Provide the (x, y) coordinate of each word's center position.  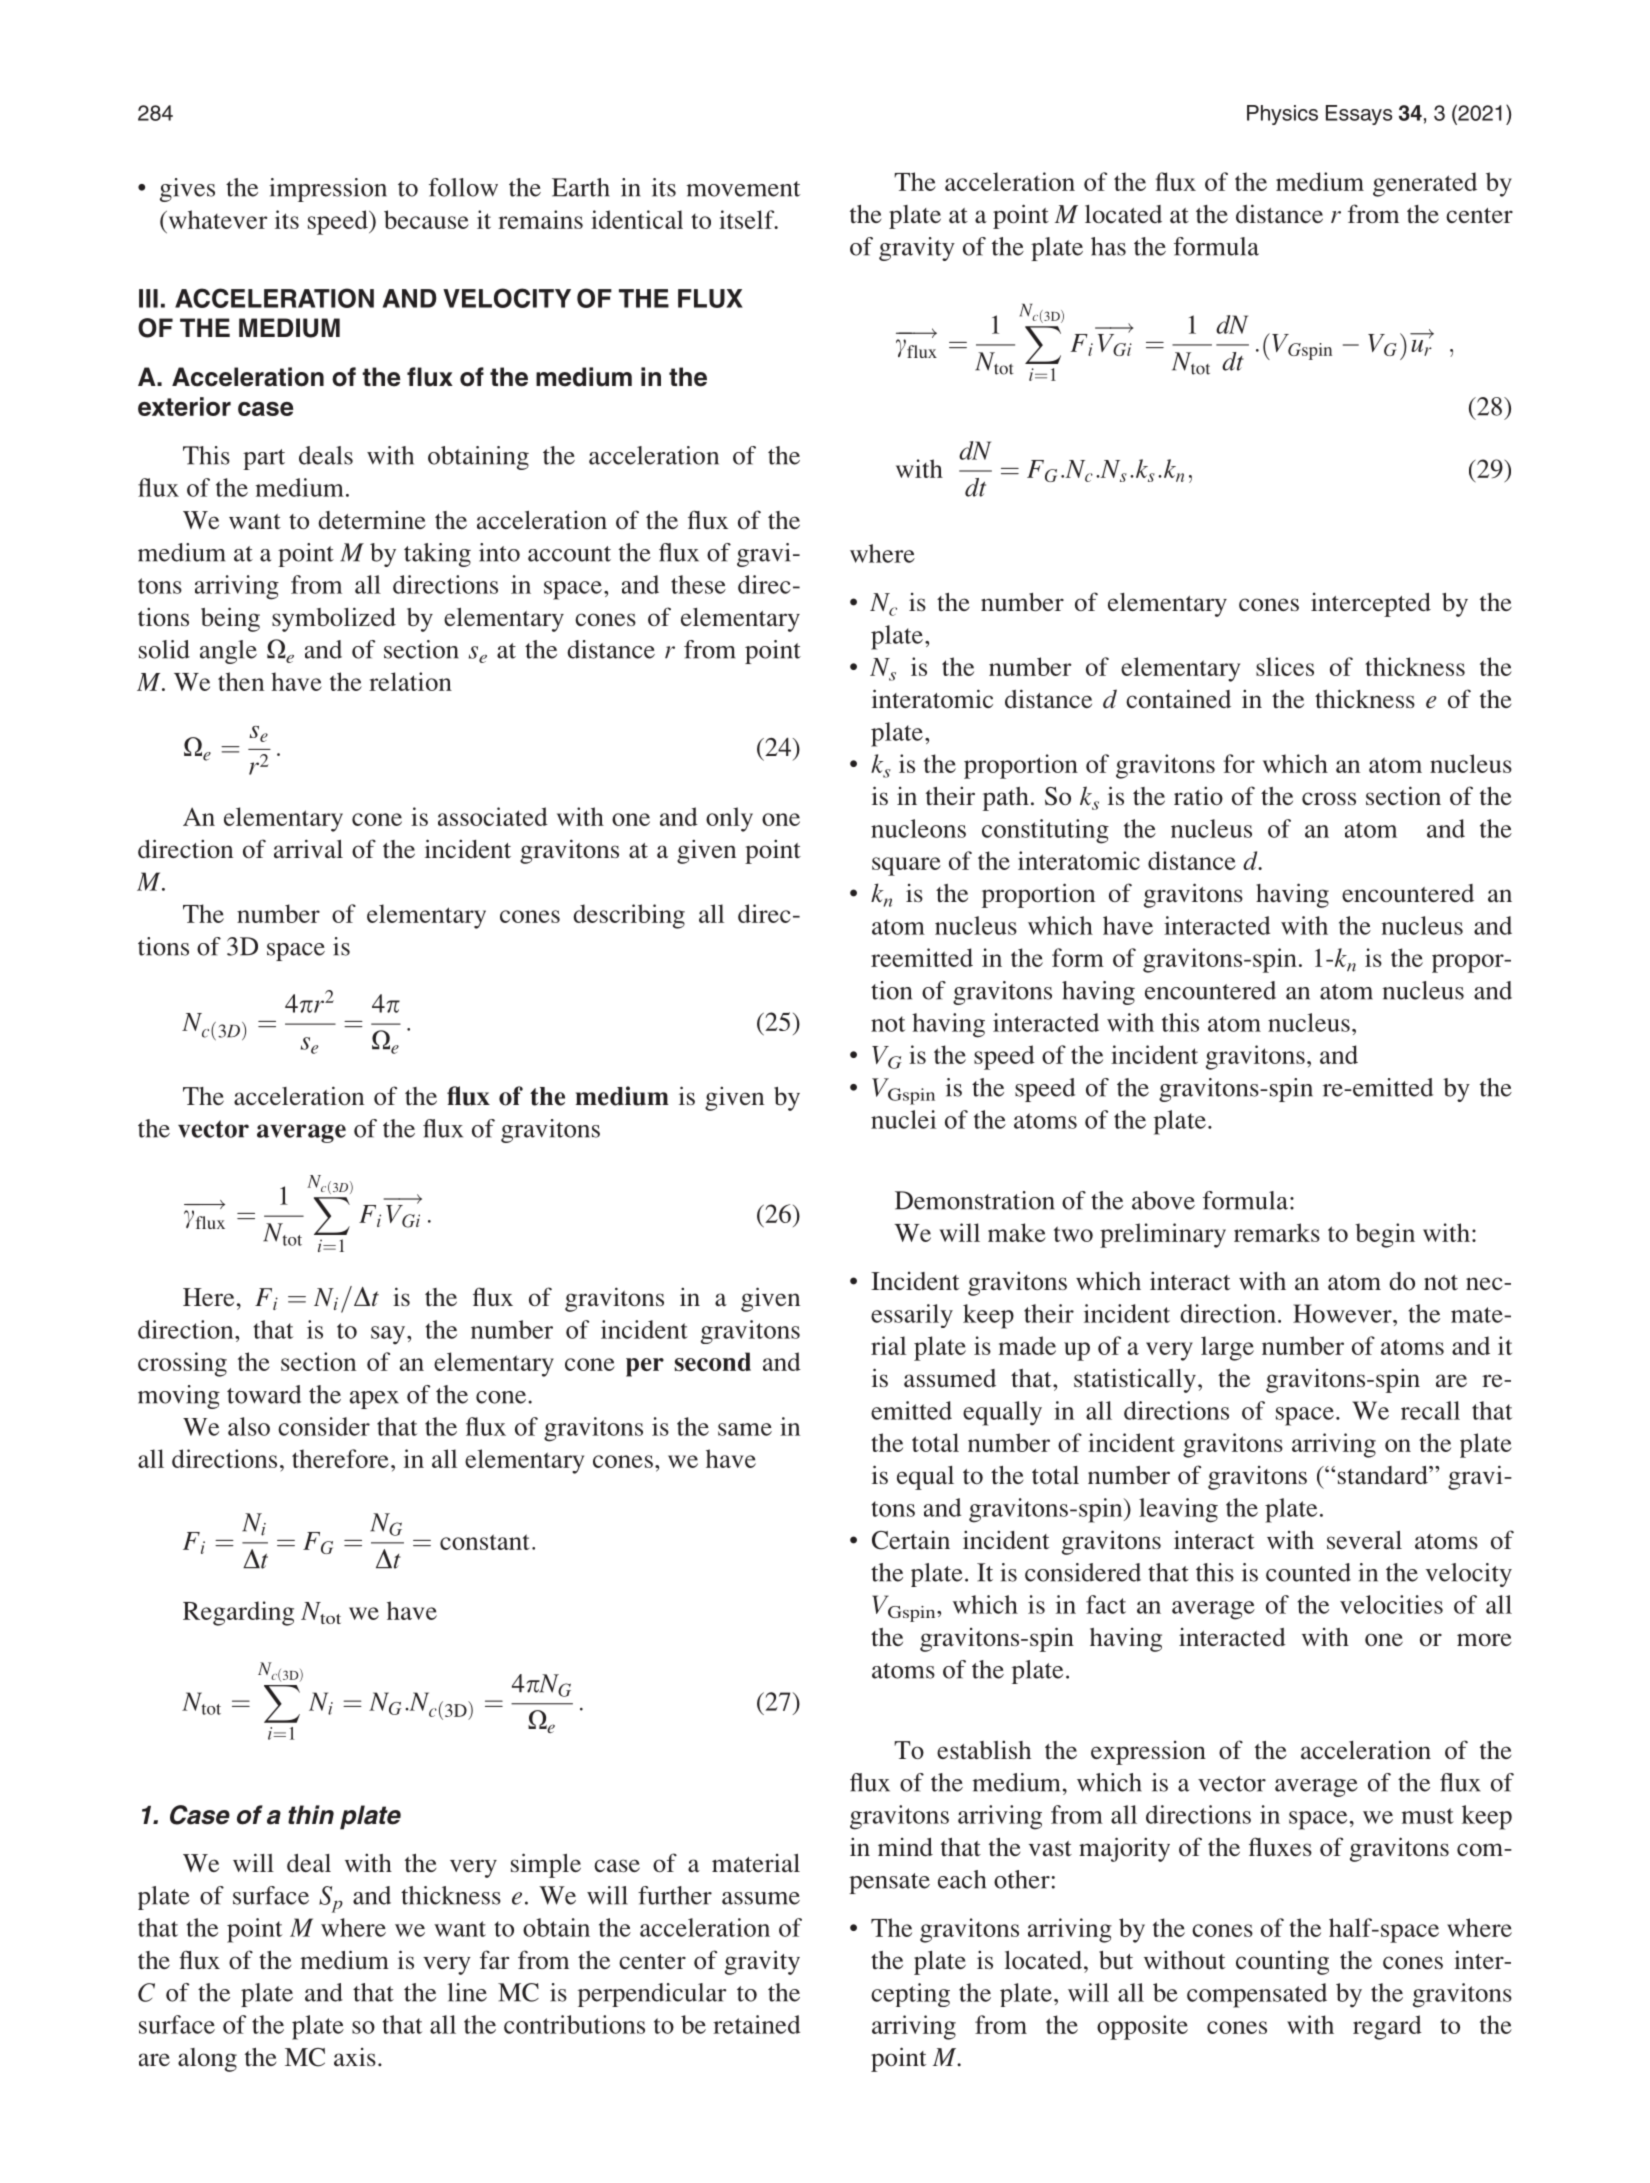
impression (328, 190)
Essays (1359, 115)
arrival (308, 848)
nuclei (903, 1119)
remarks (1277, 1232)
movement (743, 189)
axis (355, 2057)
